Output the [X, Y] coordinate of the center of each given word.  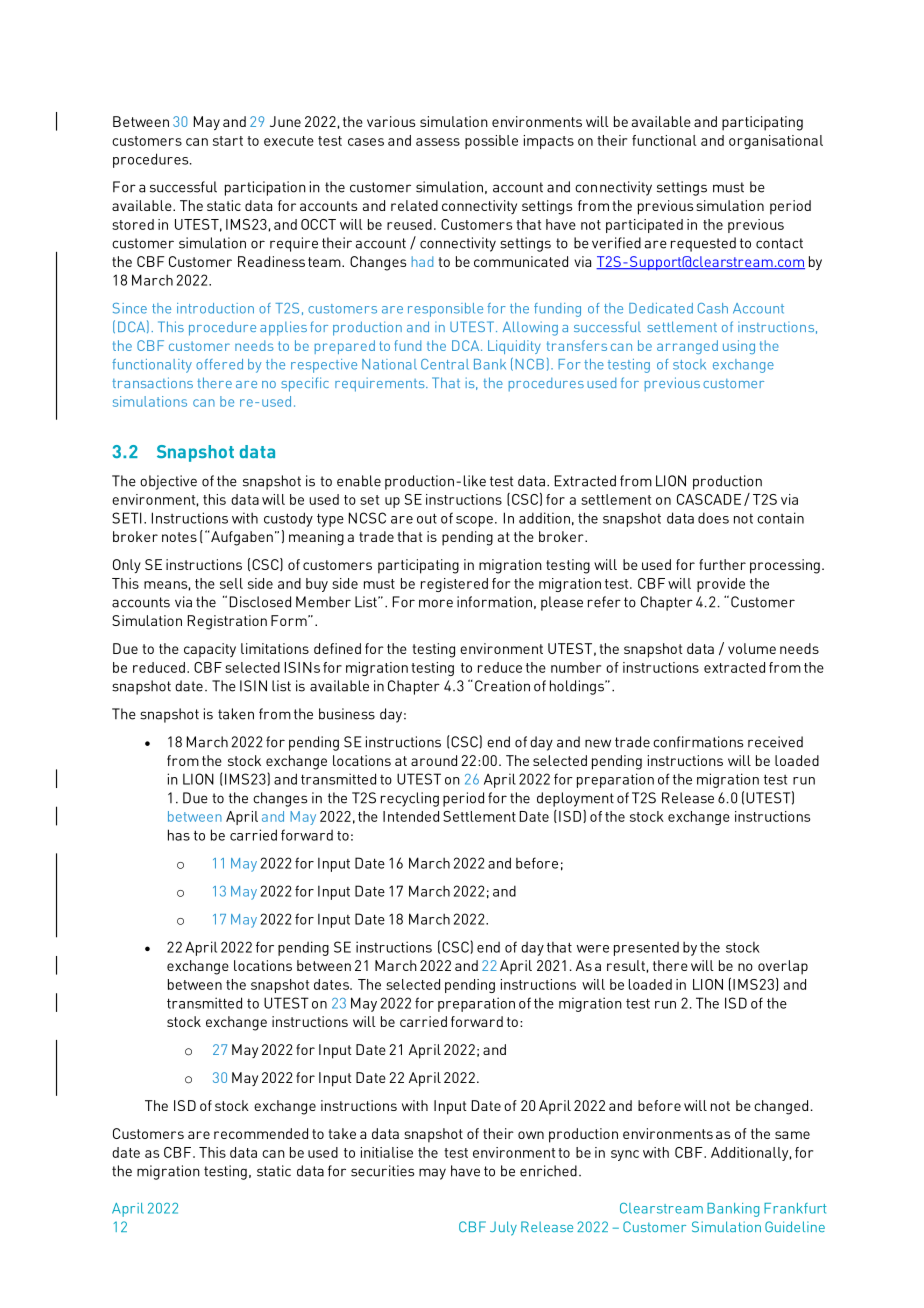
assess [438, 142]
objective [168, 482]
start [228, 141]
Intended [411, 816]
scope [474, 521]
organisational [776, 142]
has [179, 835]
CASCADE [709, 499]
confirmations [698, 742]
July [503, 1228]
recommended [261, 1133]
